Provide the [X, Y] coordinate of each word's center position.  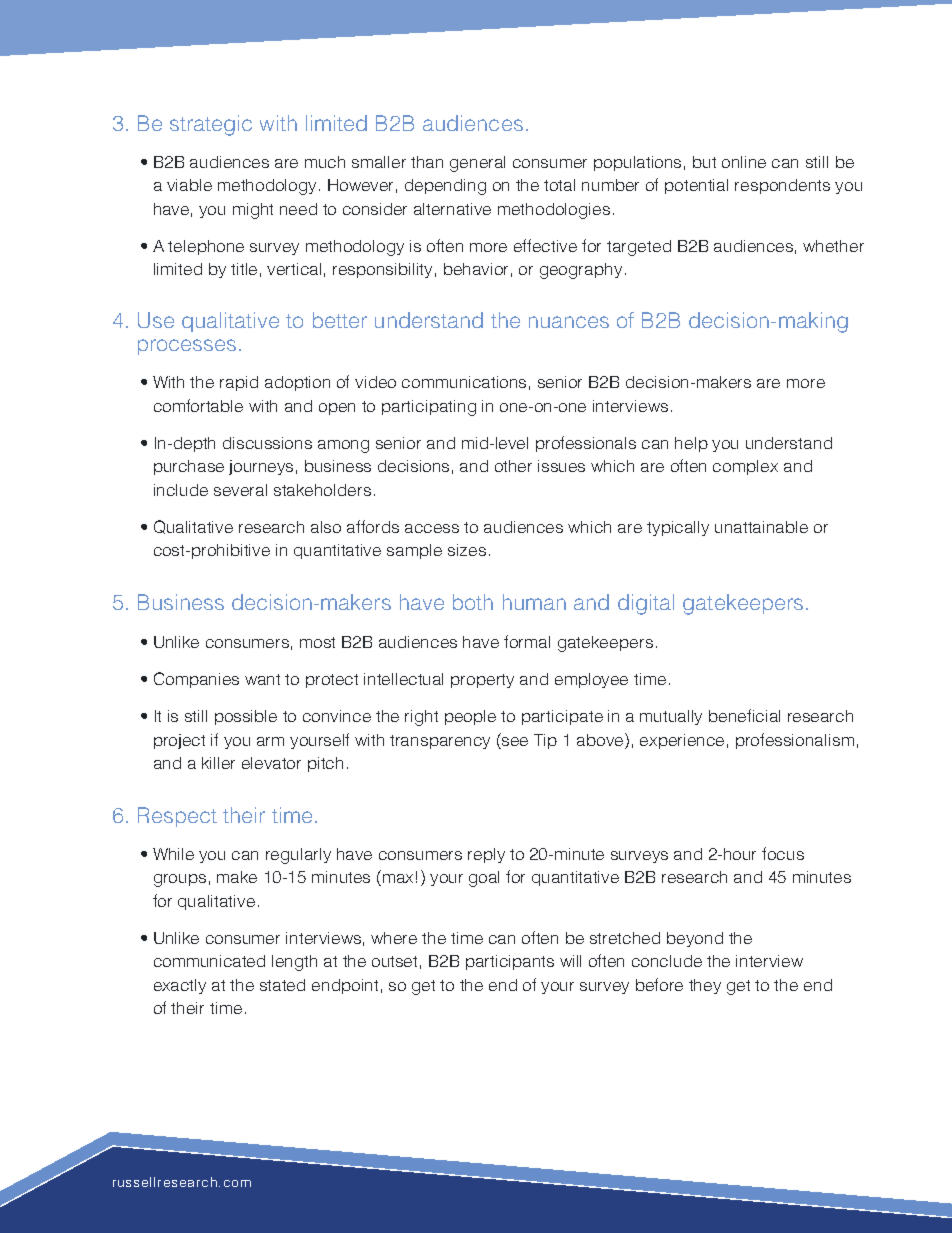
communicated [209, 961]
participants [510, 962]
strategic [211, 125]
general [477, 164]
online [744, 162]
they [705, 986]
